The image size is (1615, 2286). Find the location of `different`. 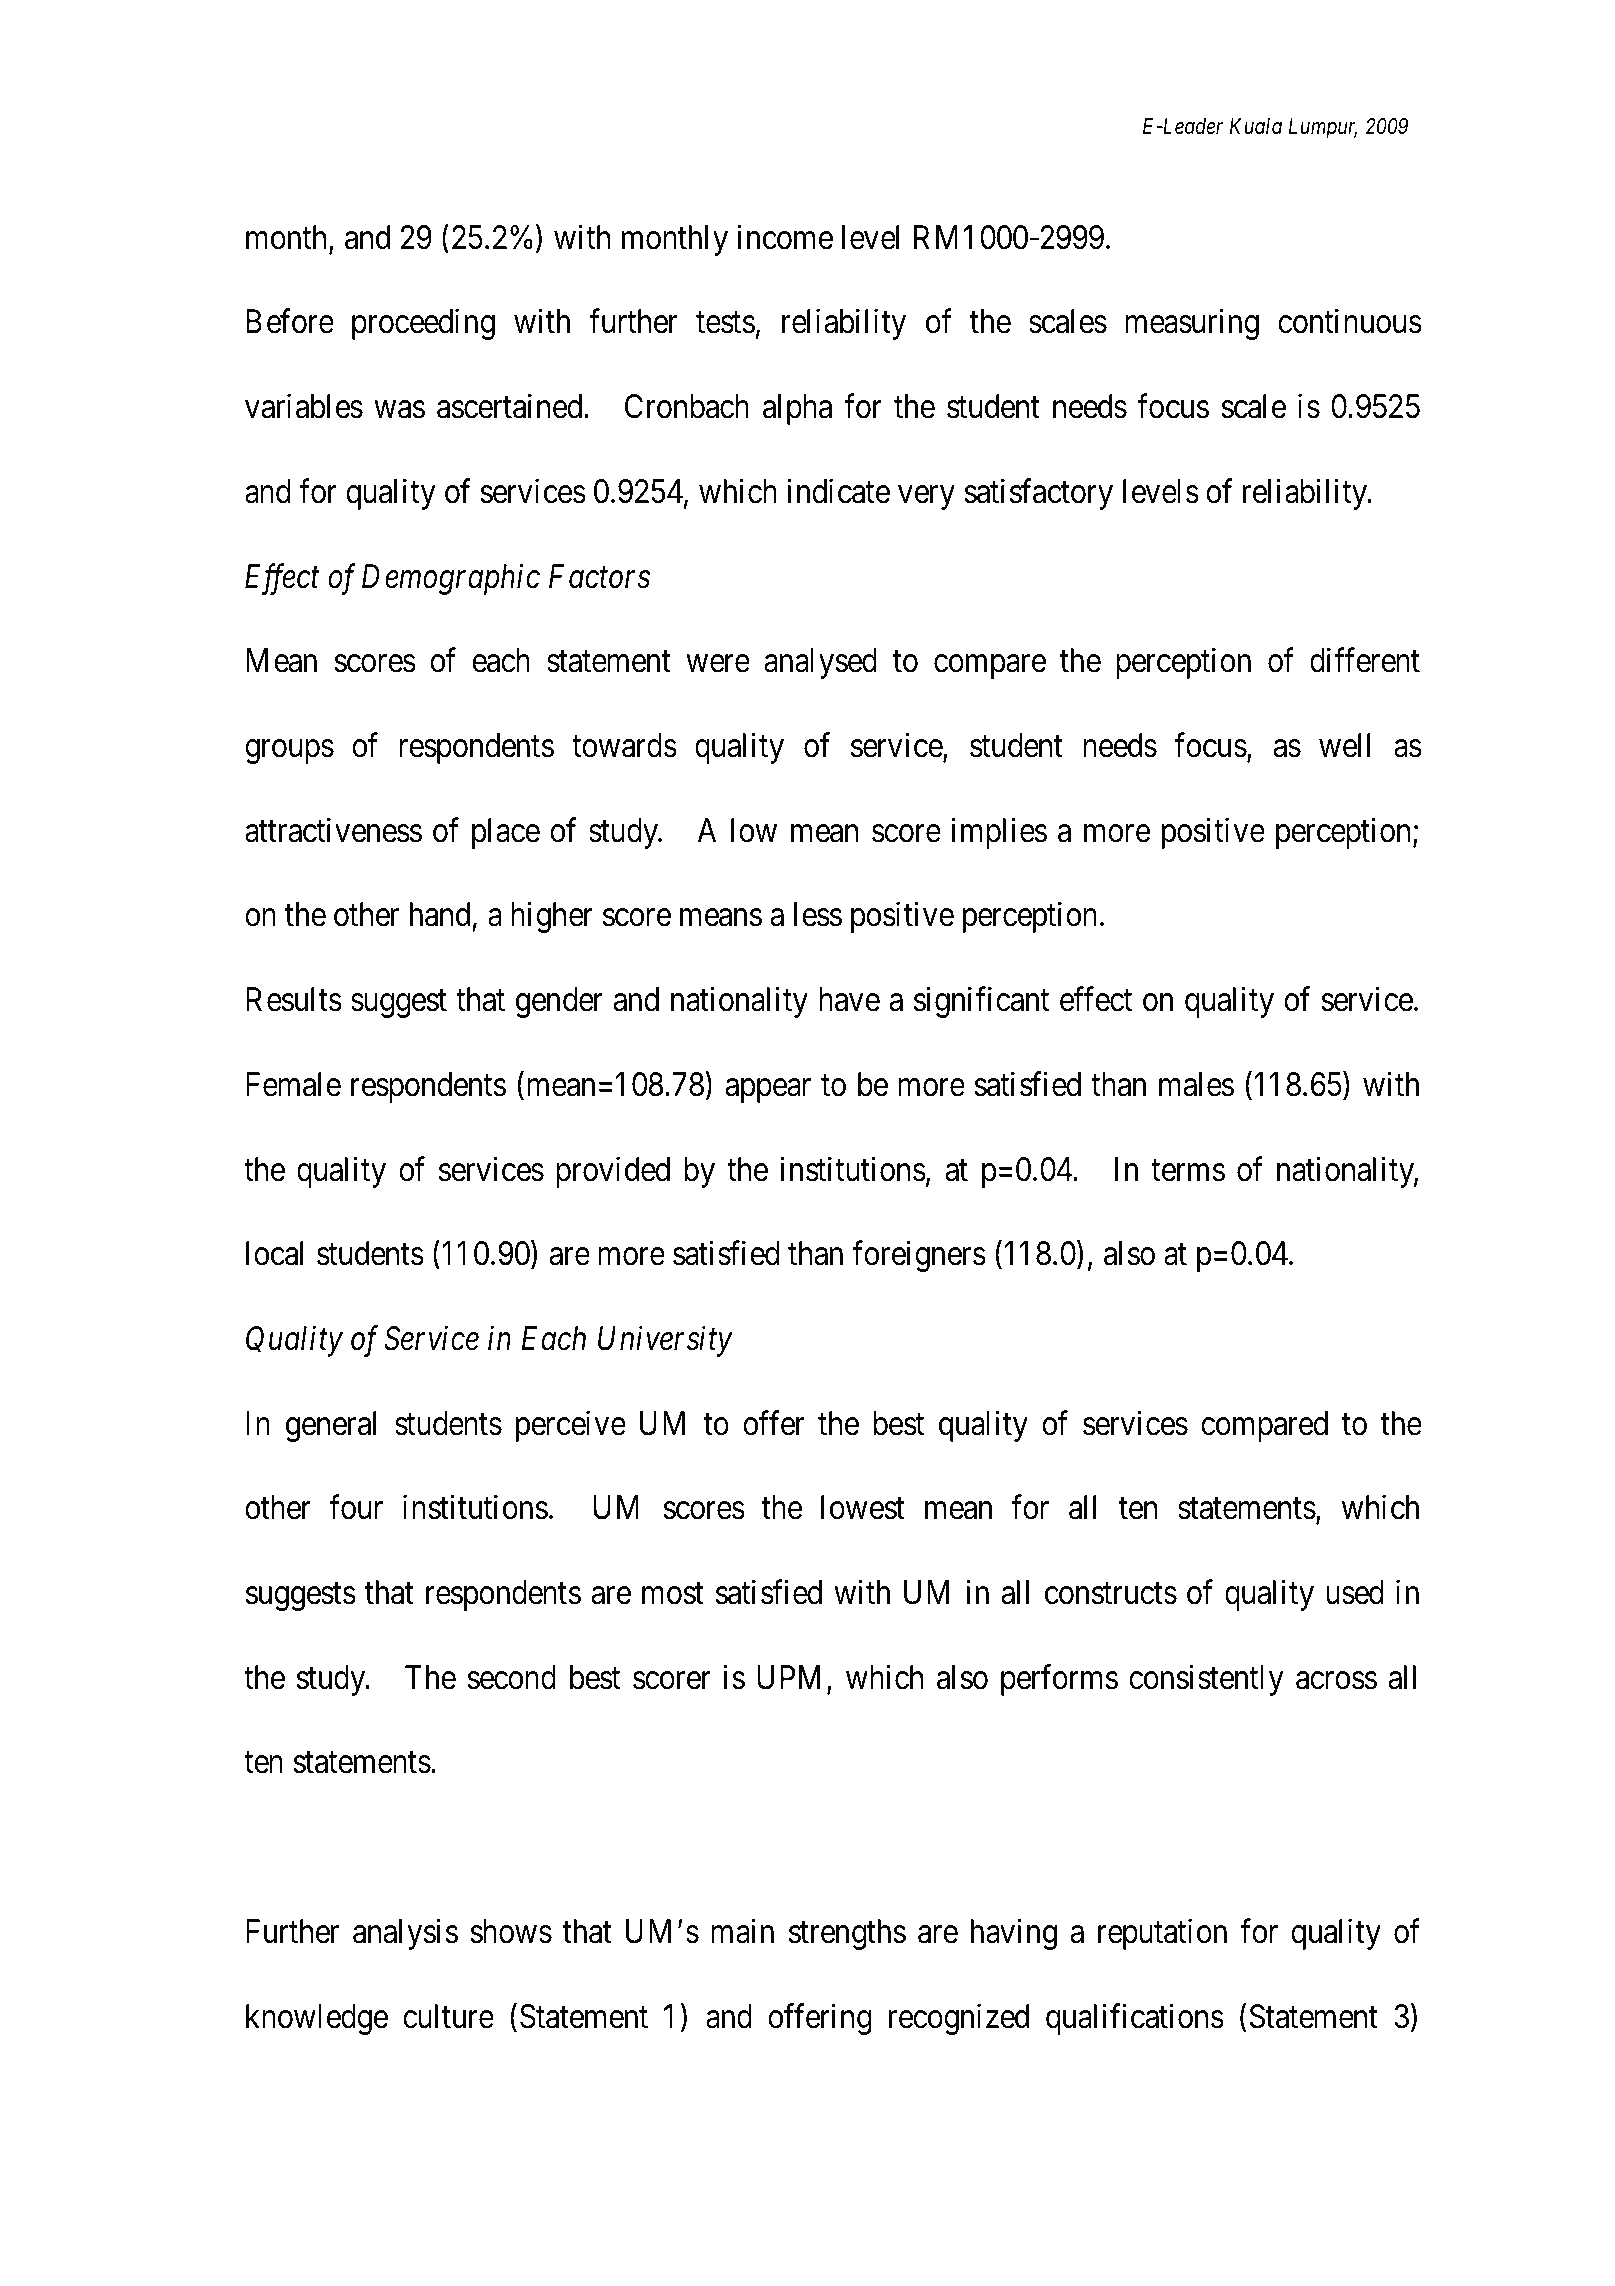

different is located at coordinates (1365, 660).
